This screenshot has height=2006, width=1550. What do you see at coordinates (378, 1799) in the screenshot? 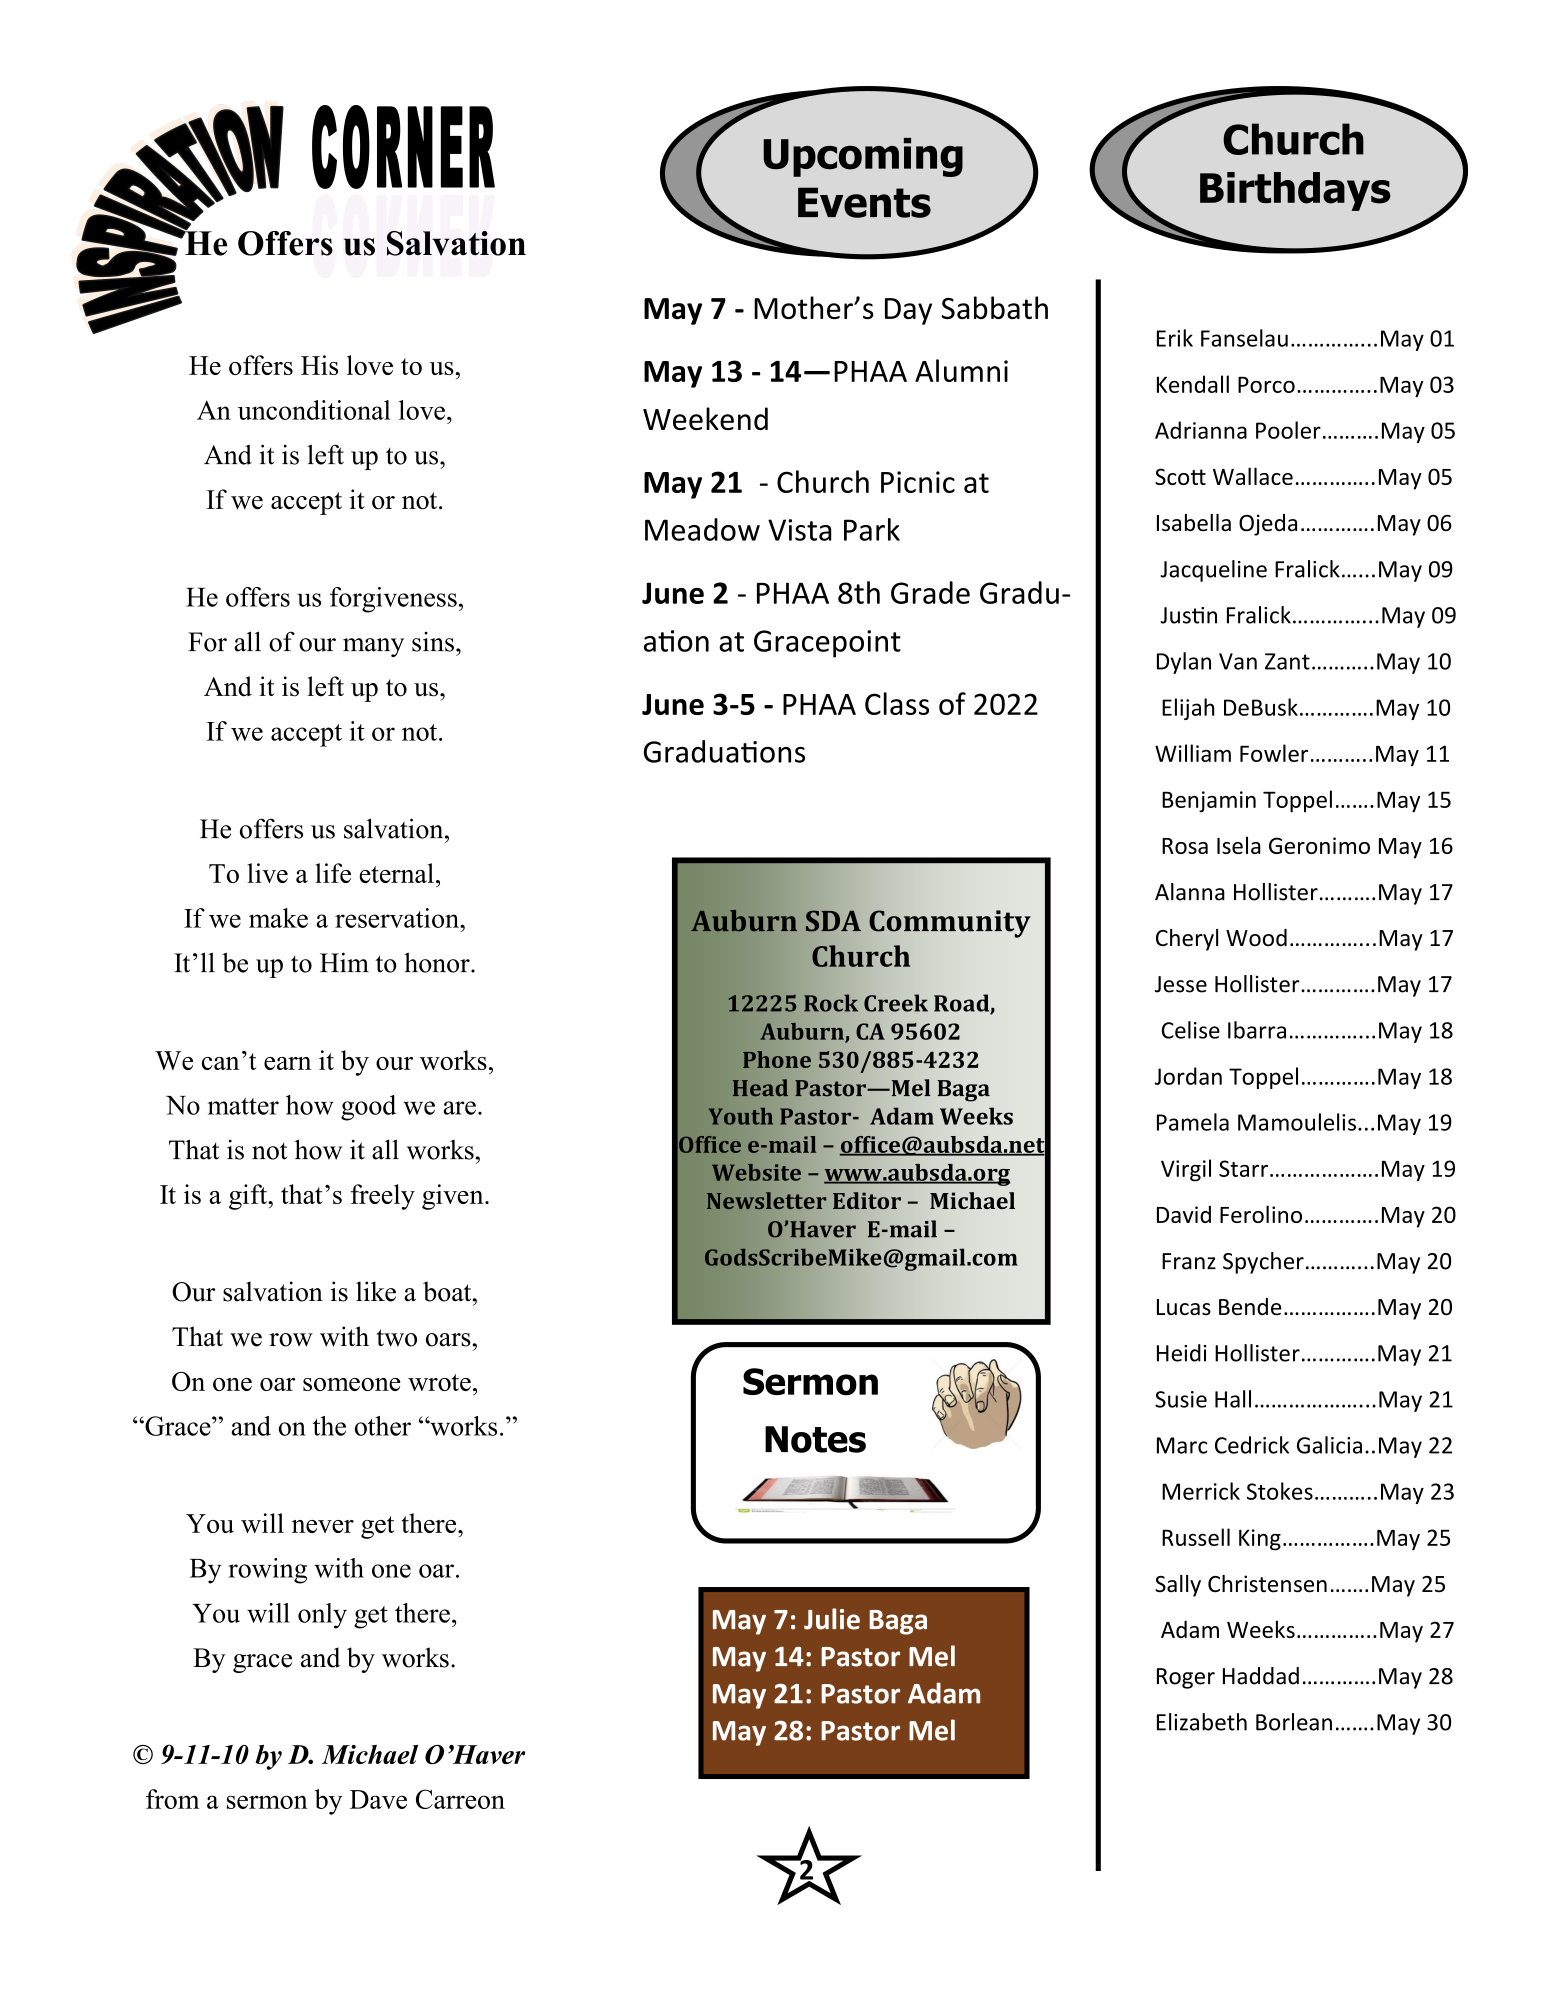
I see `Dave` at bounding box center [378, 1799].
